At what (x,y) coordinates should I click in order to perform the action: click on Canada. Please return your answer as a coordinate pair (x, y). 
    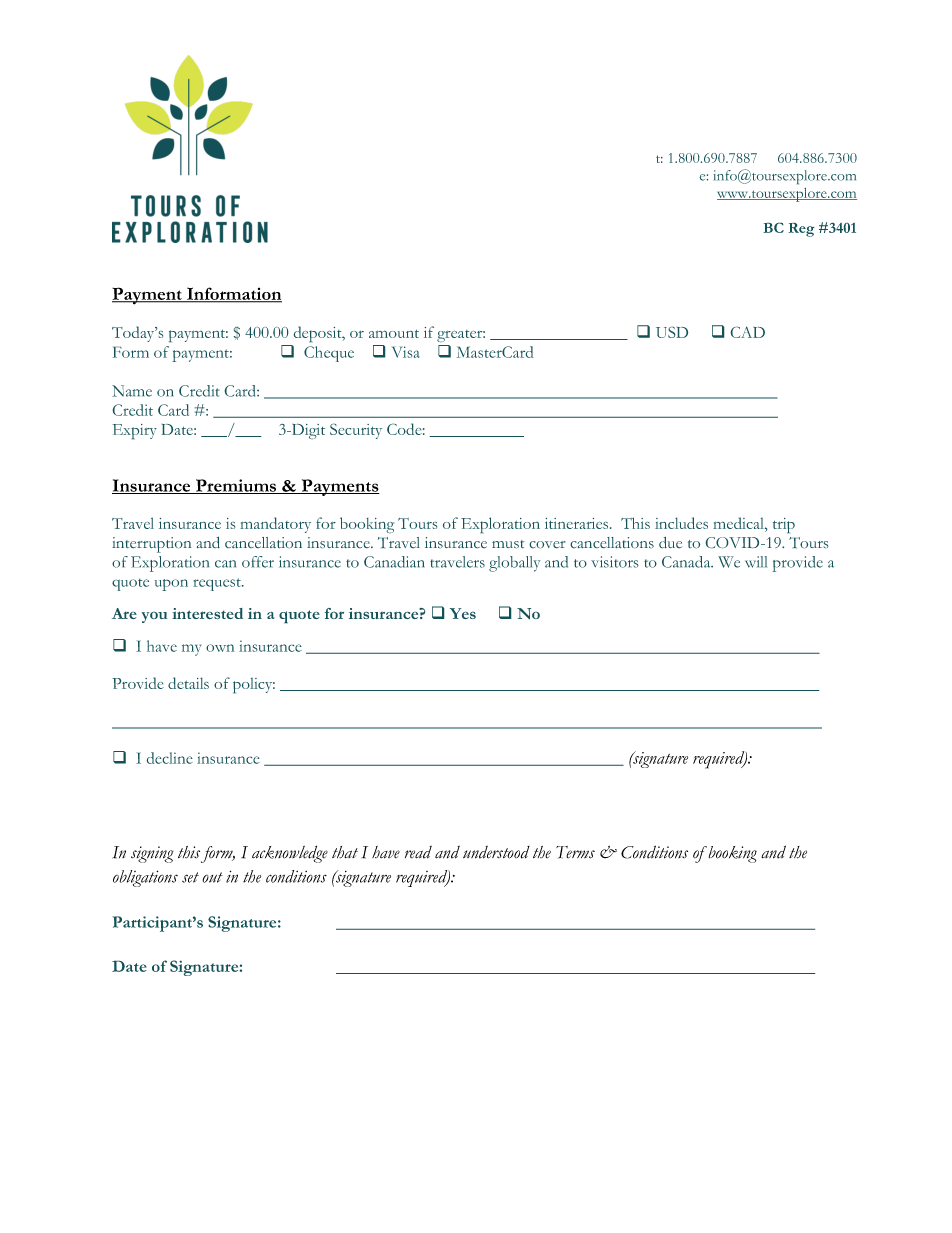
    Looking at the image, I should click on (687, 562).
